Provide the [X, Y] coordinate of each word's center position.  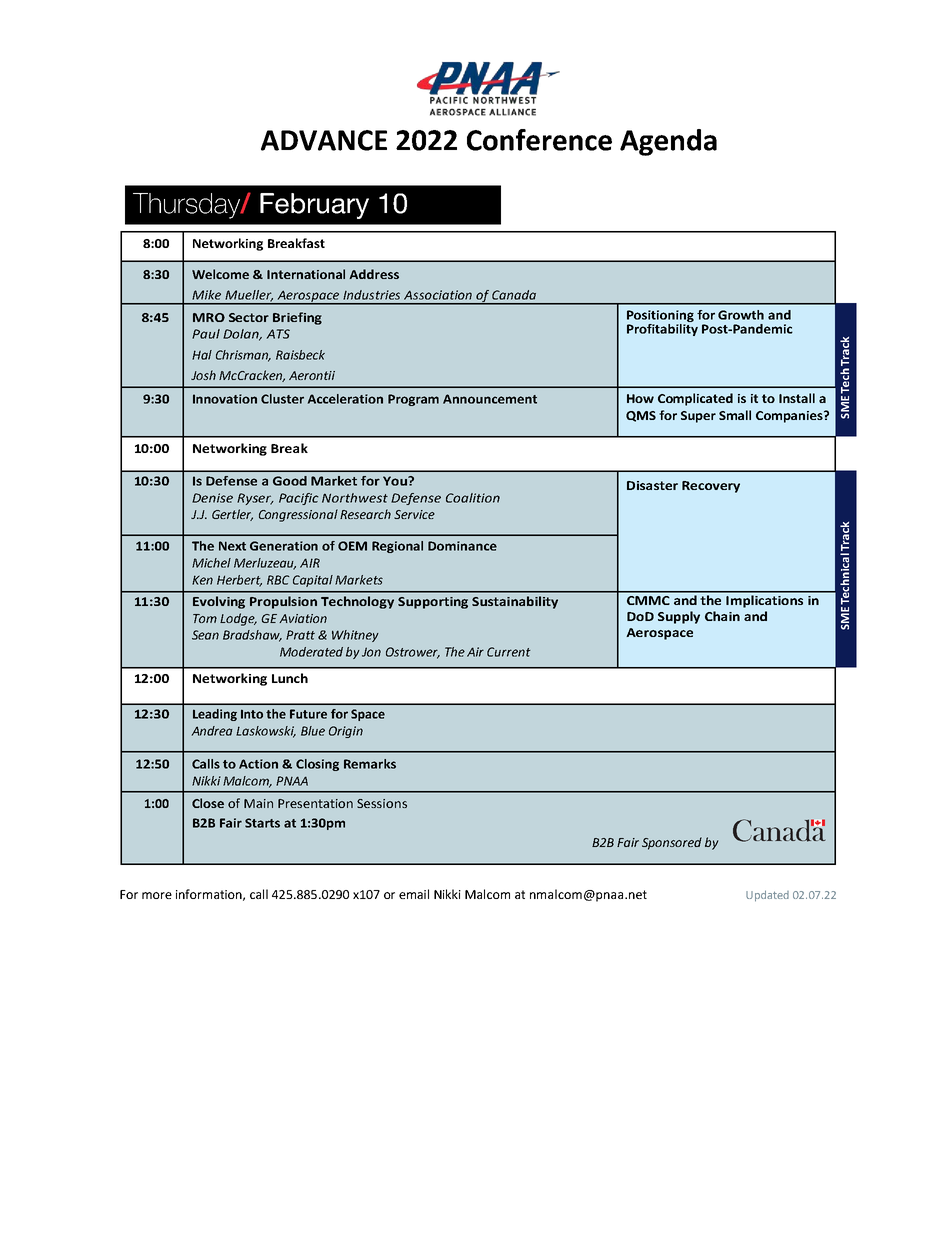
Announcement [490, 399]
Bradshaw [252, 636]
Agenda [668, 142]
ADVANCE [324, 140]
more [157, 895]
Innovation [225, 399]
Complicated [695, 399]
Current [509, 652]
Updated [767, 896]
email [414, 894]
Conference [539, 140]
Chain [722, 616]
